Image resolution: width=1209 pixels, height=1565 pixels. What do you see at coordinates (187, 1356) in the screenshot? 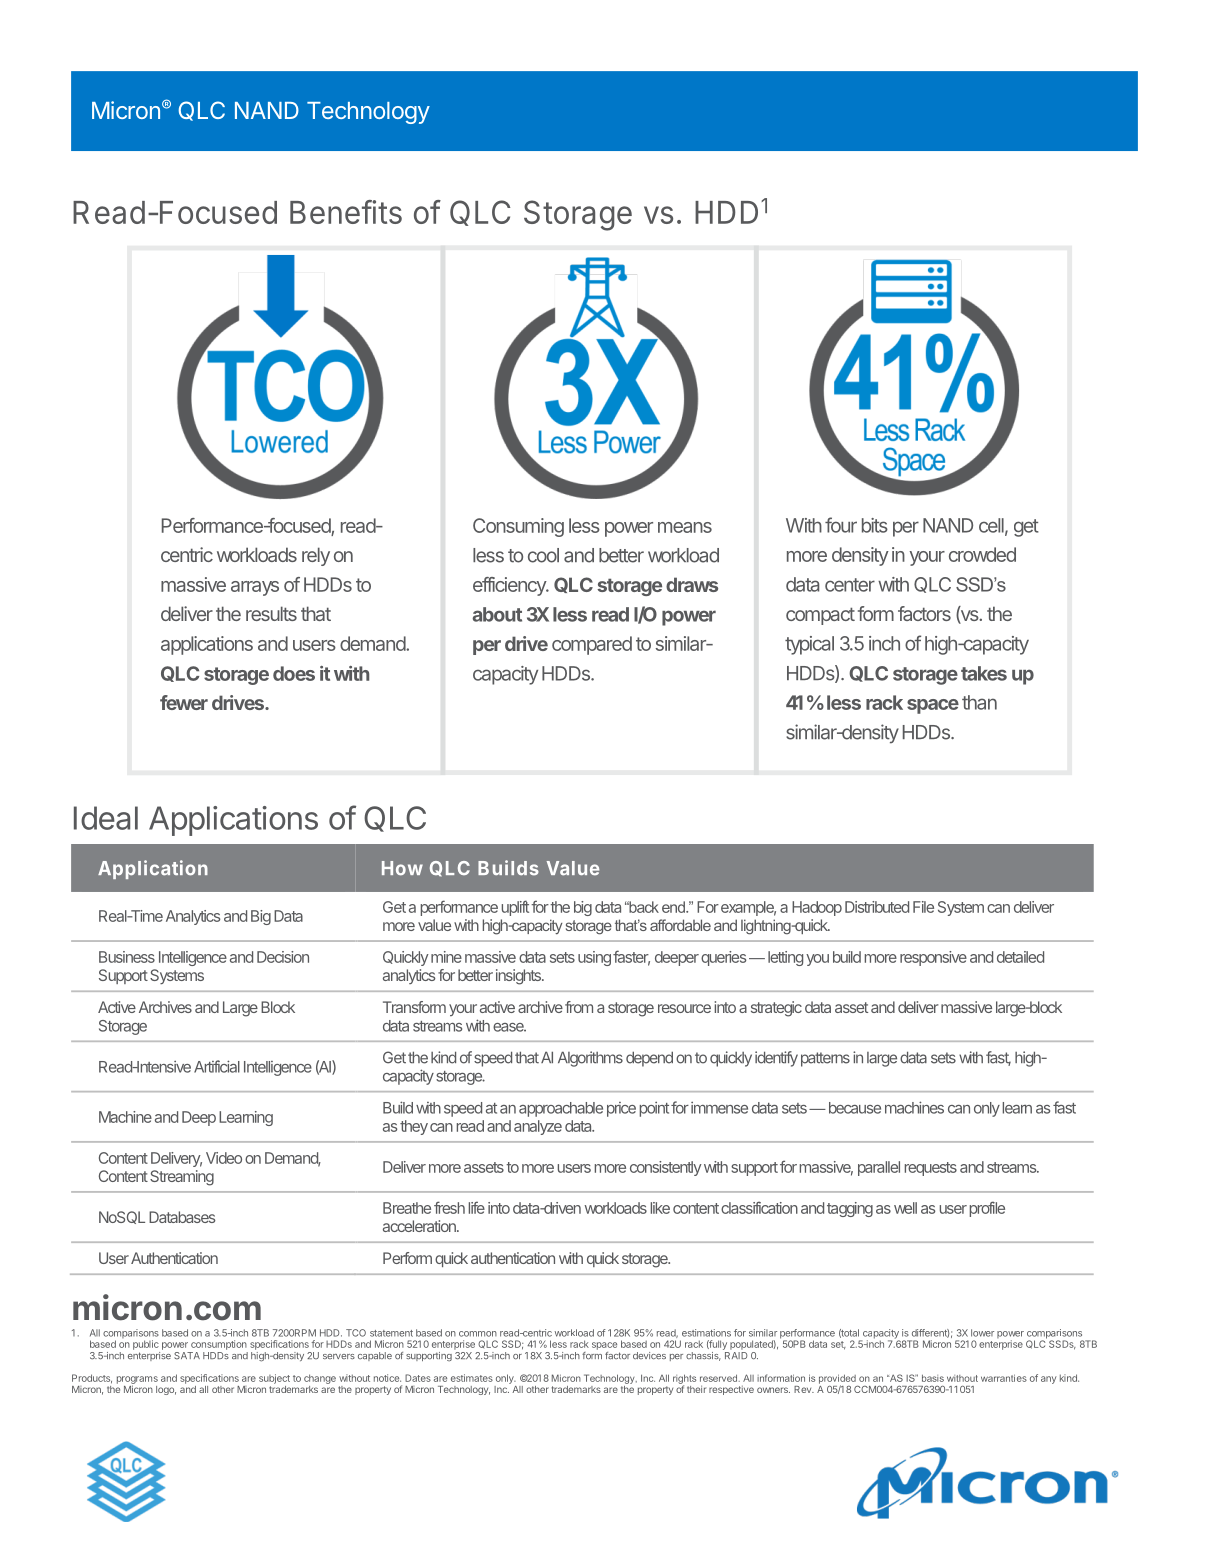
I see `SATA` at bounding box center [187, 1356].
